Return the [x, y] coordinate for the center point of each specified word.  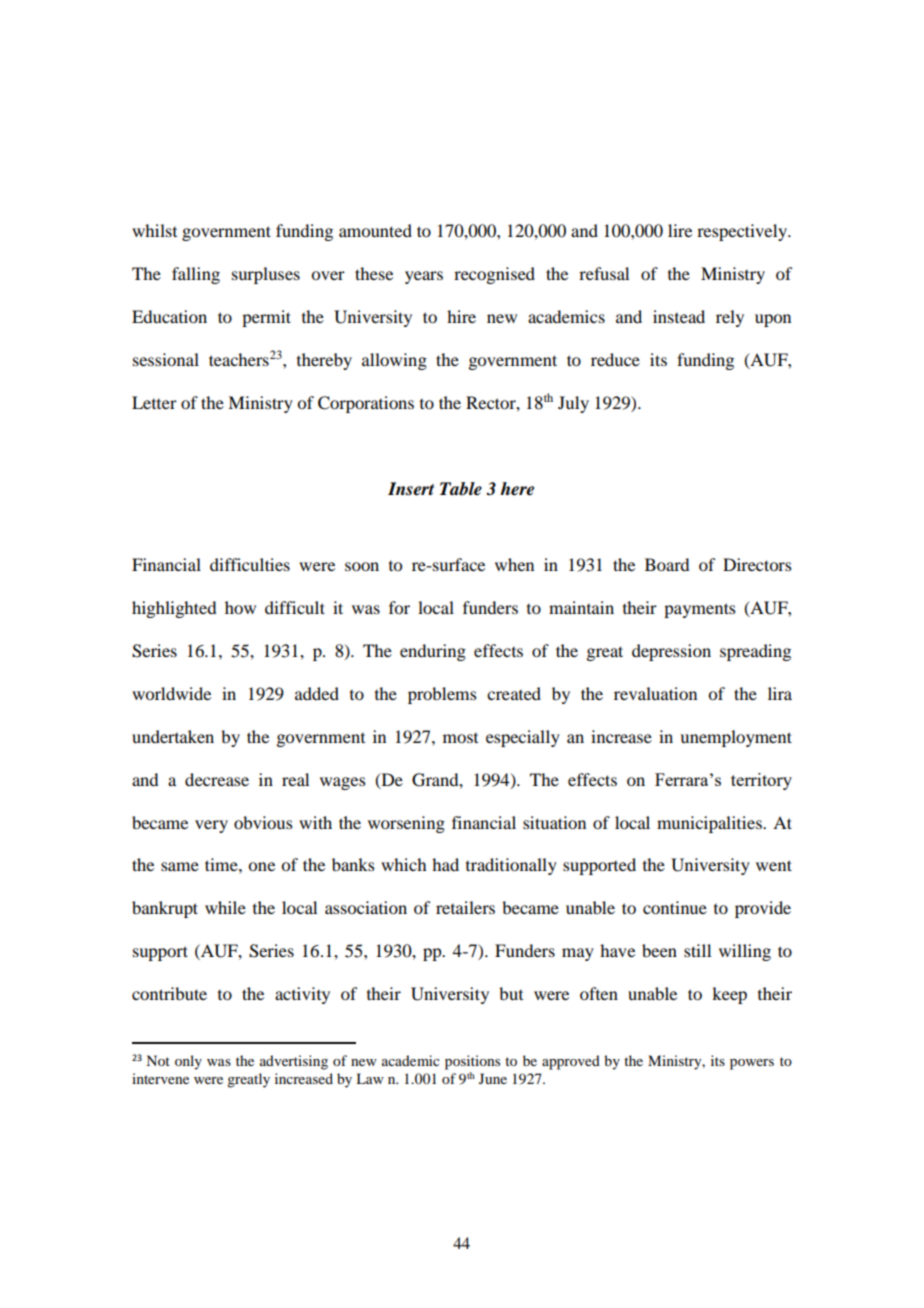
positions [472, 1062]
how [240, 607]
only [188, 1062]
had [445, 864]
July [573, 404]
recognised [494, 275]
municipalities [710, 824]
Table [461, 489]
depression [671, 652]
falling [196, 275]
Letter [154, 402]
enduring [433, 652]
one [261, 866]
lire [680, 230]
